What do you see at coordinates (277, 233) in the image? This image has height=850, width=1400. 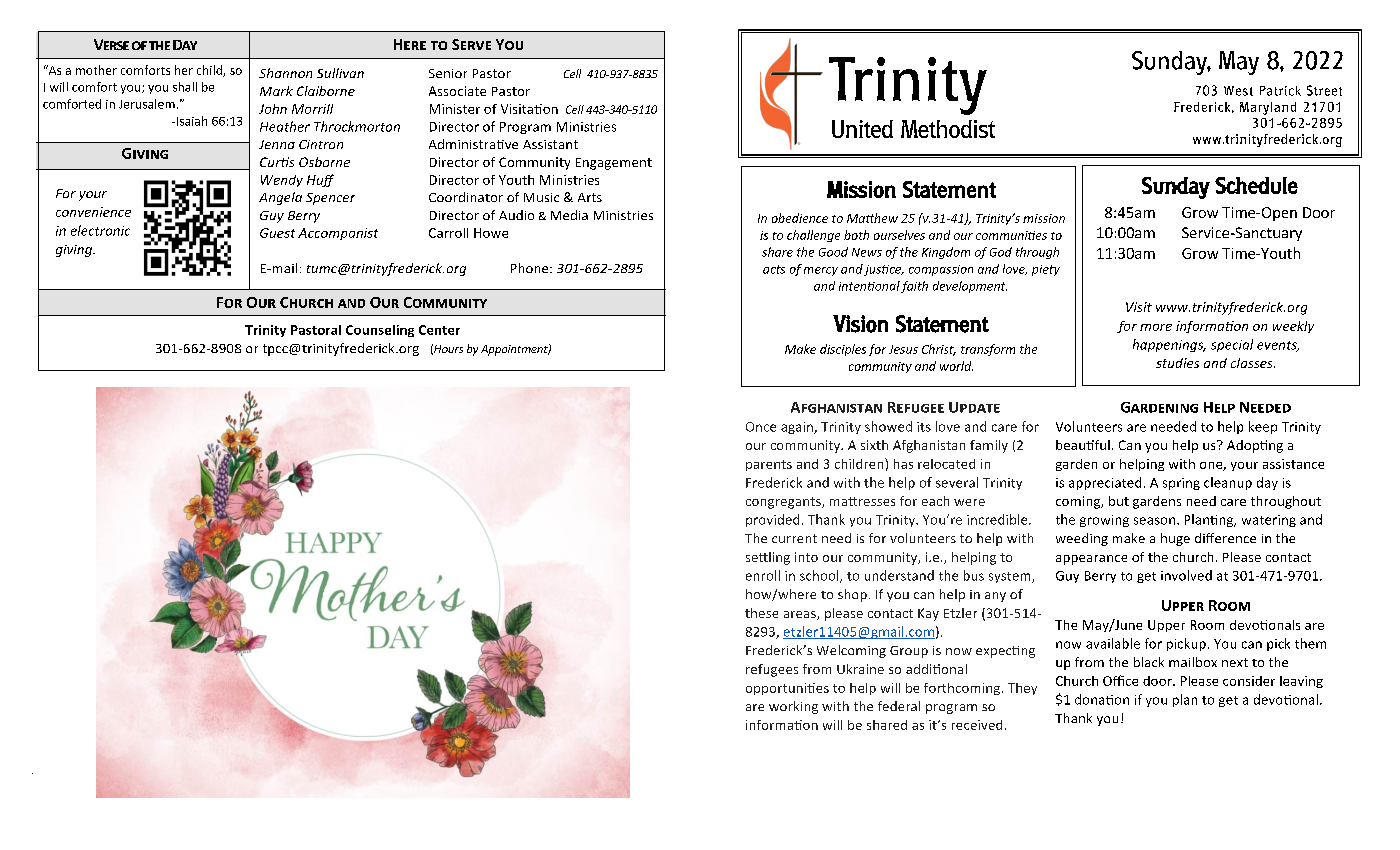 I see `Guest` at bounding box center [277, 233].
